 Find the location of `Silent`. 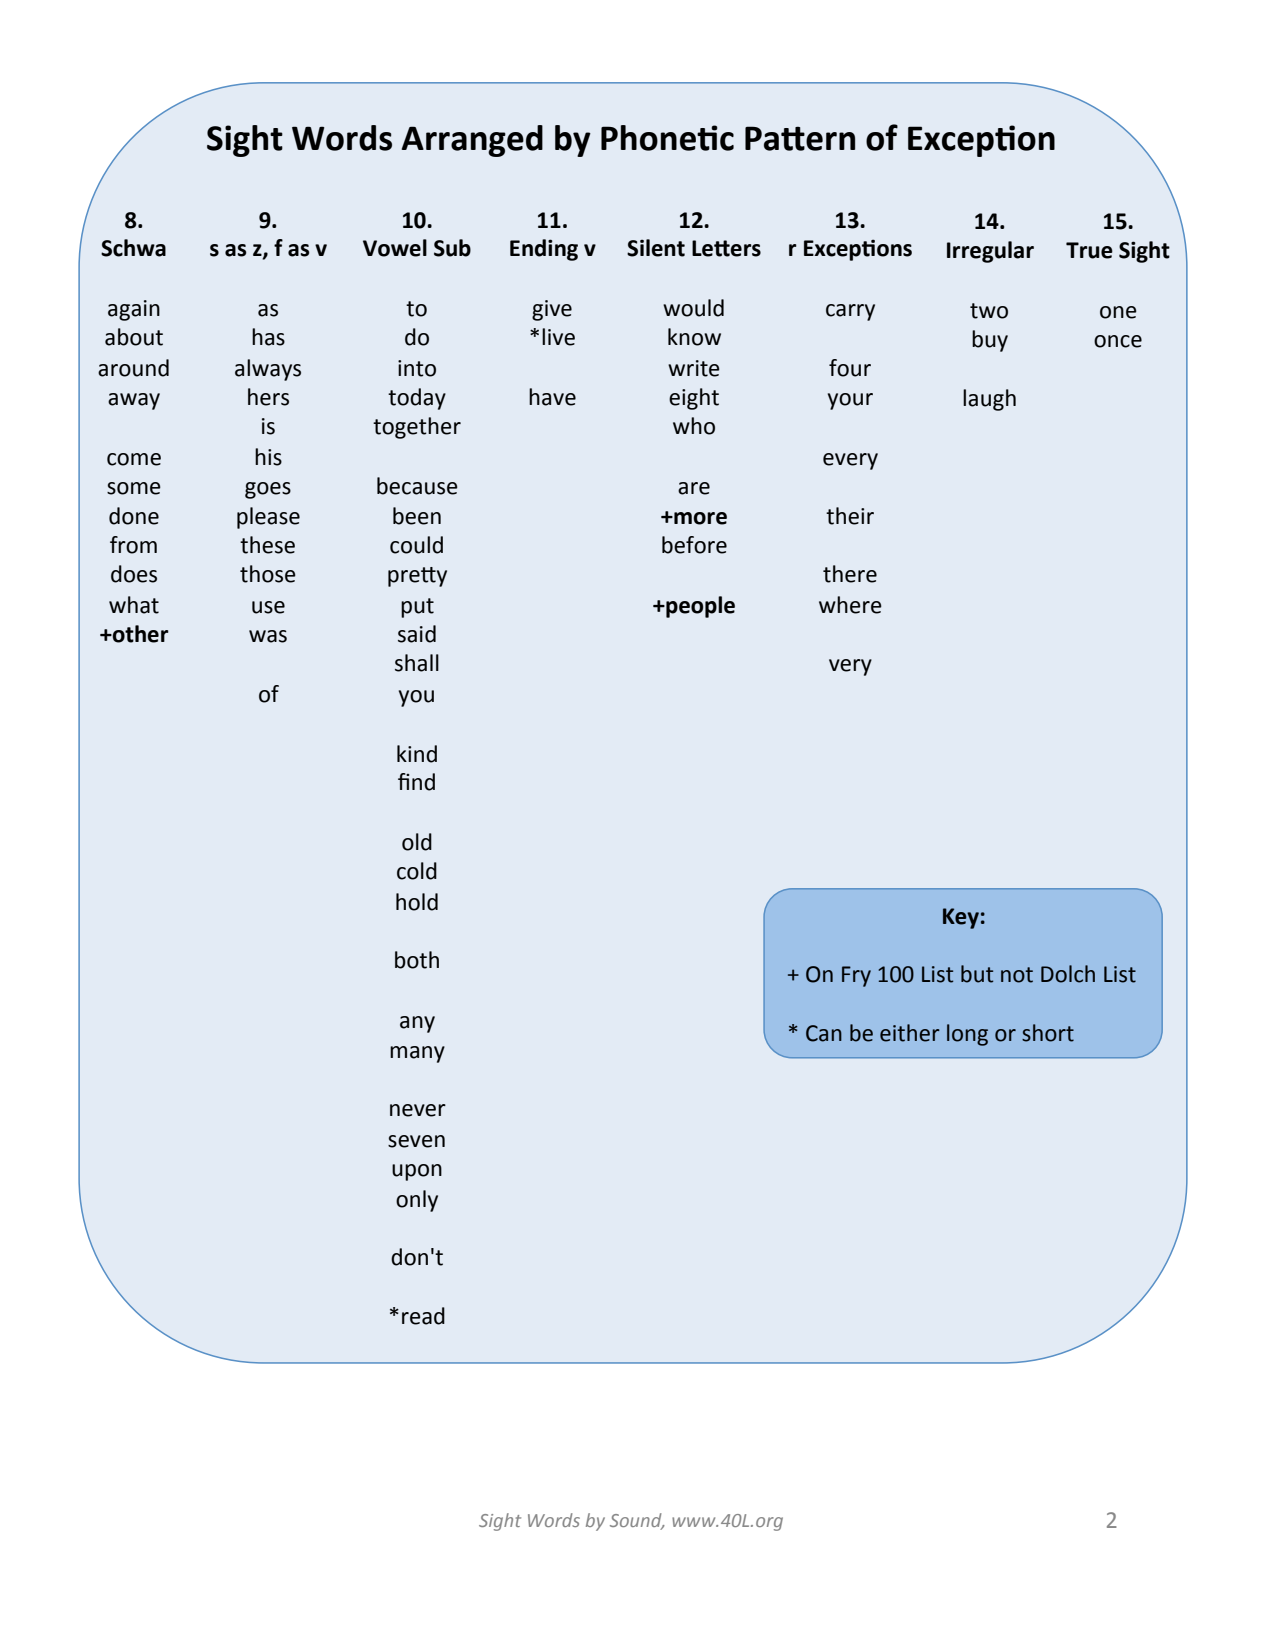

Silent is located at coordinates (656, 248).
